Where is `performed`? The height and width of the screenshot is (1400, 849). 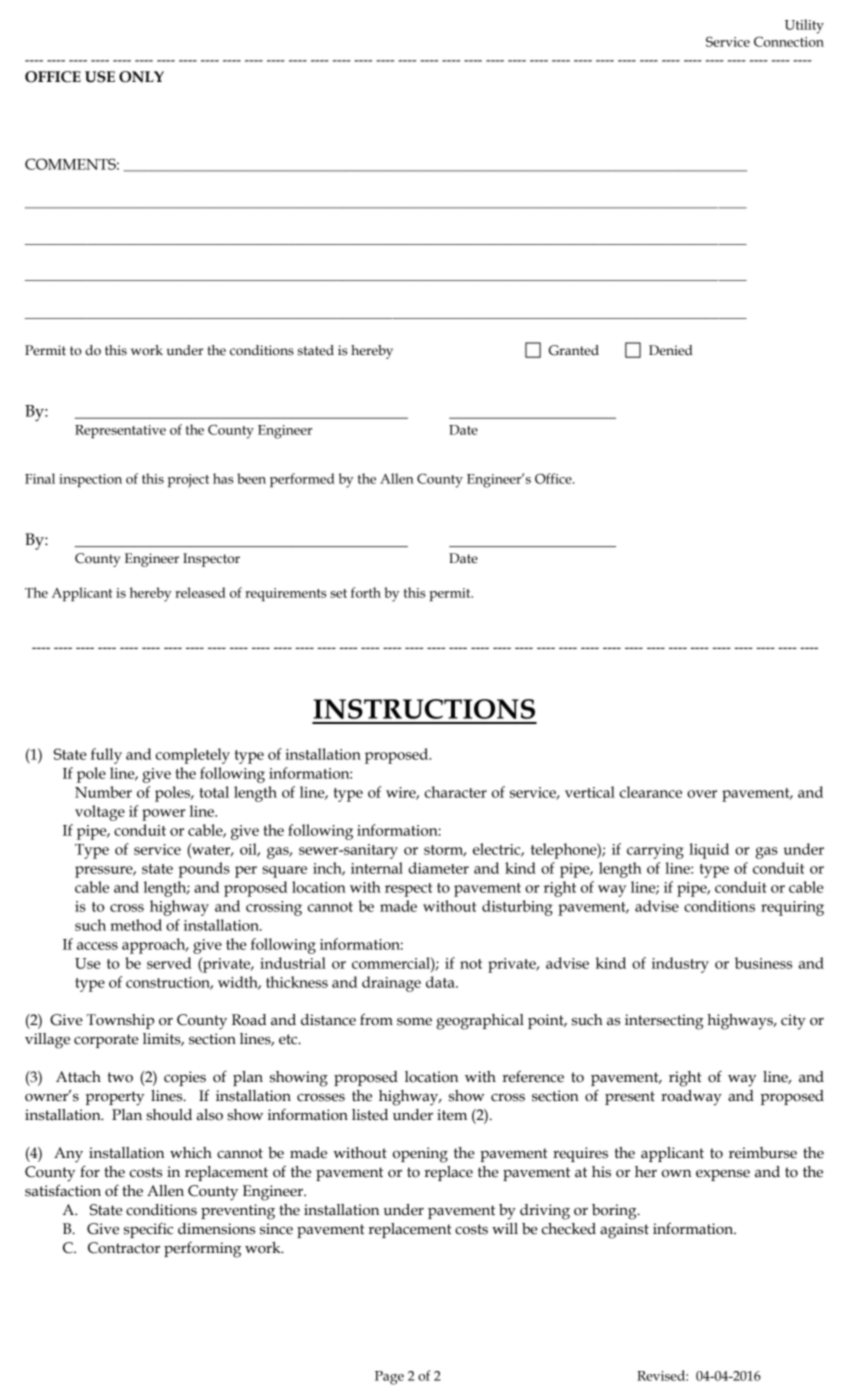
performed is located at coordinates (302, 480).
